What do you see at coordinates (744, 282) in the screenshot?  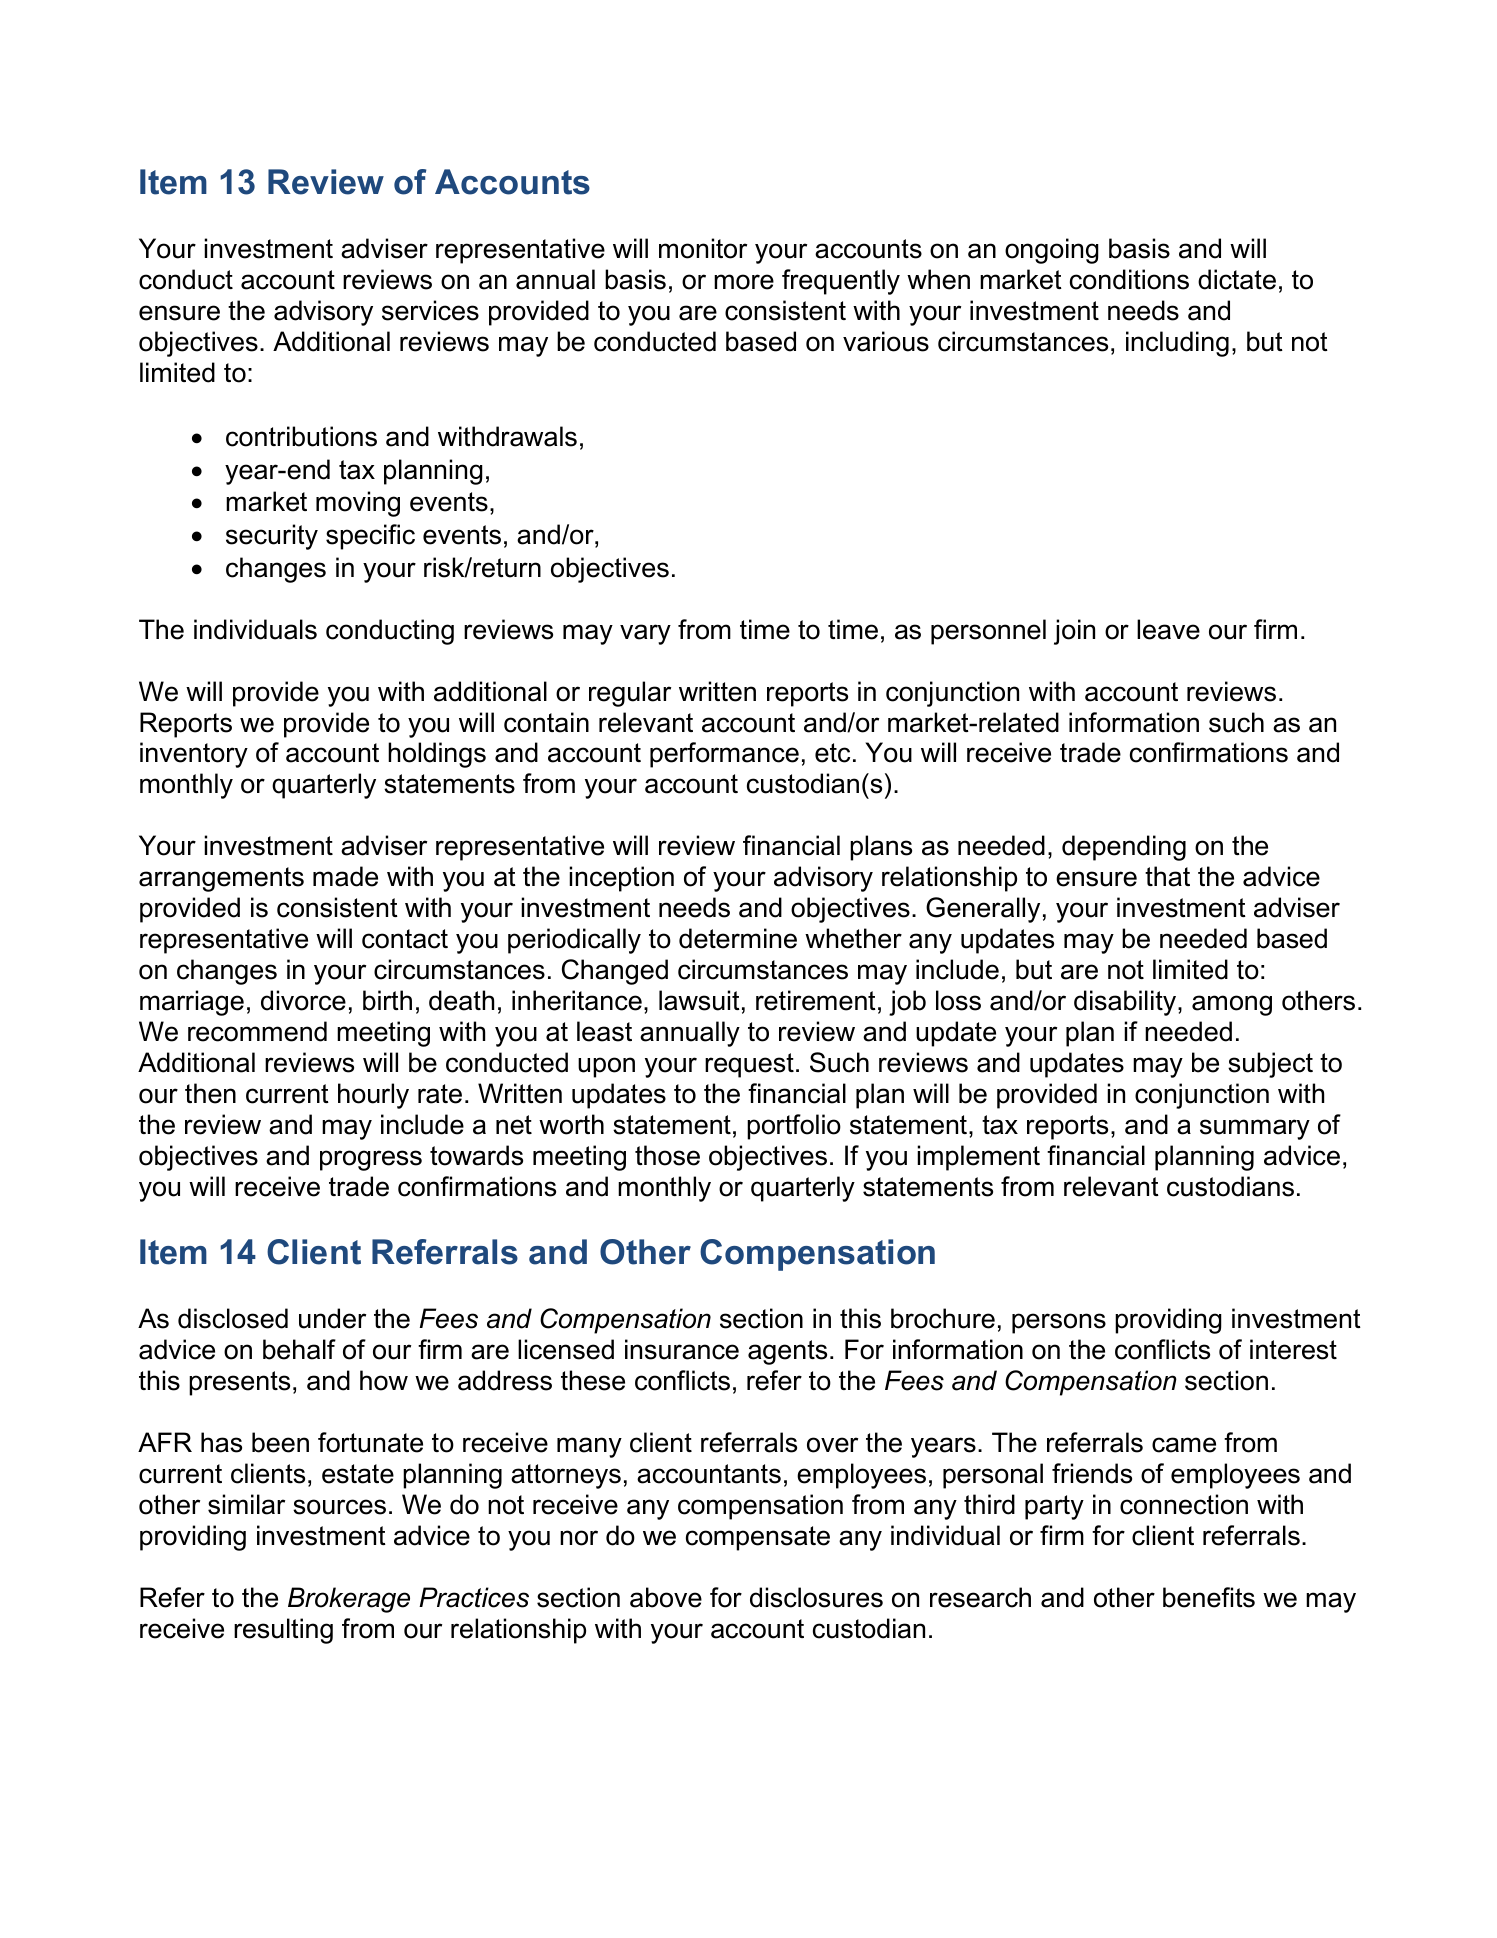 I see `more` at bounding box center [744, 282].
